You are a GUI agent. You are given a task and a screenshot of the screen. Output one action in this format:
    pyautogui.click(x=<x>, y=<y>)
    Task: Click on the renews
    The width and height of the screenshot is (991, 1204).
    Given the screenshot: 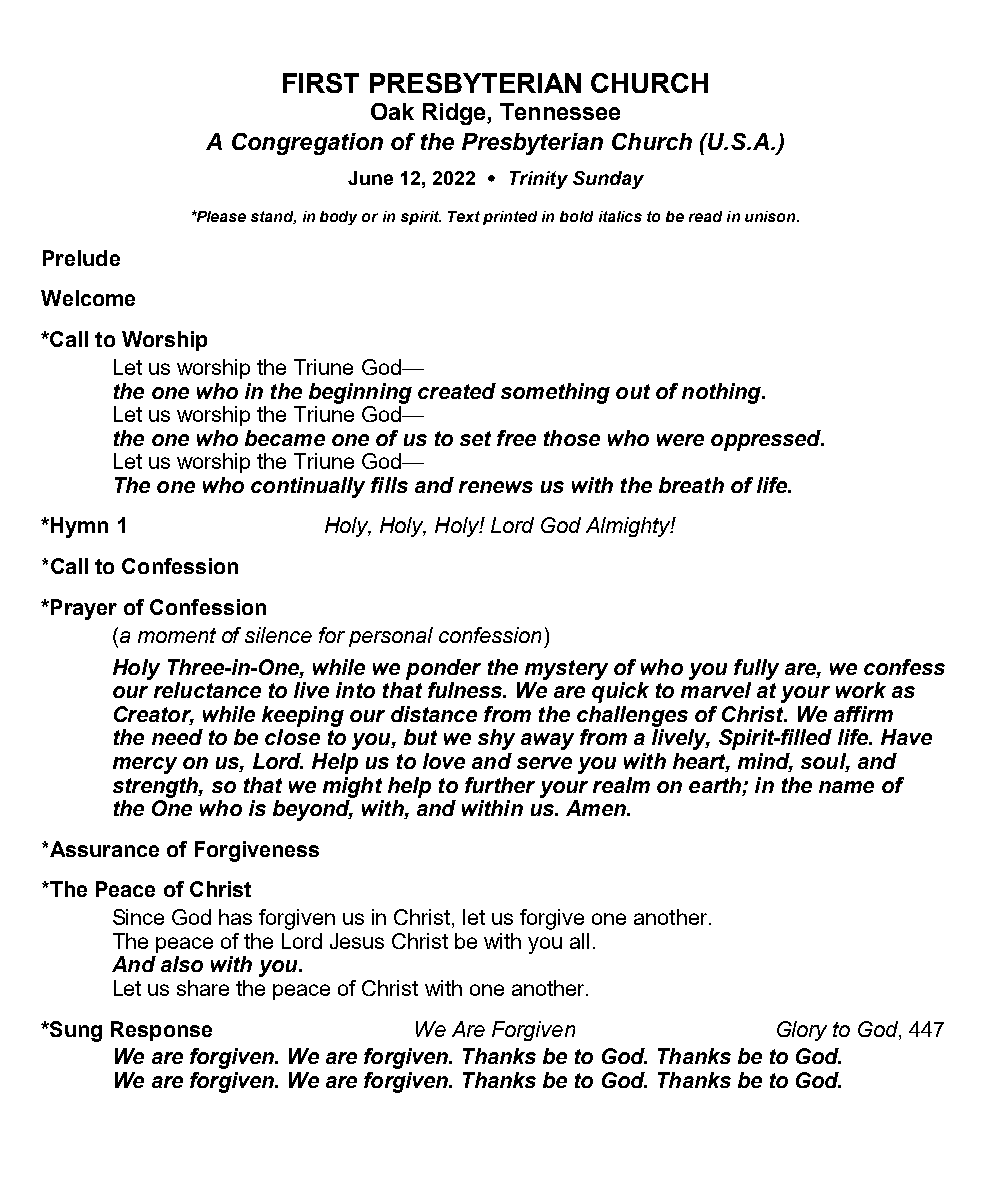 What is the action you would take?
    pyautogui.click(x=496, y=487)
